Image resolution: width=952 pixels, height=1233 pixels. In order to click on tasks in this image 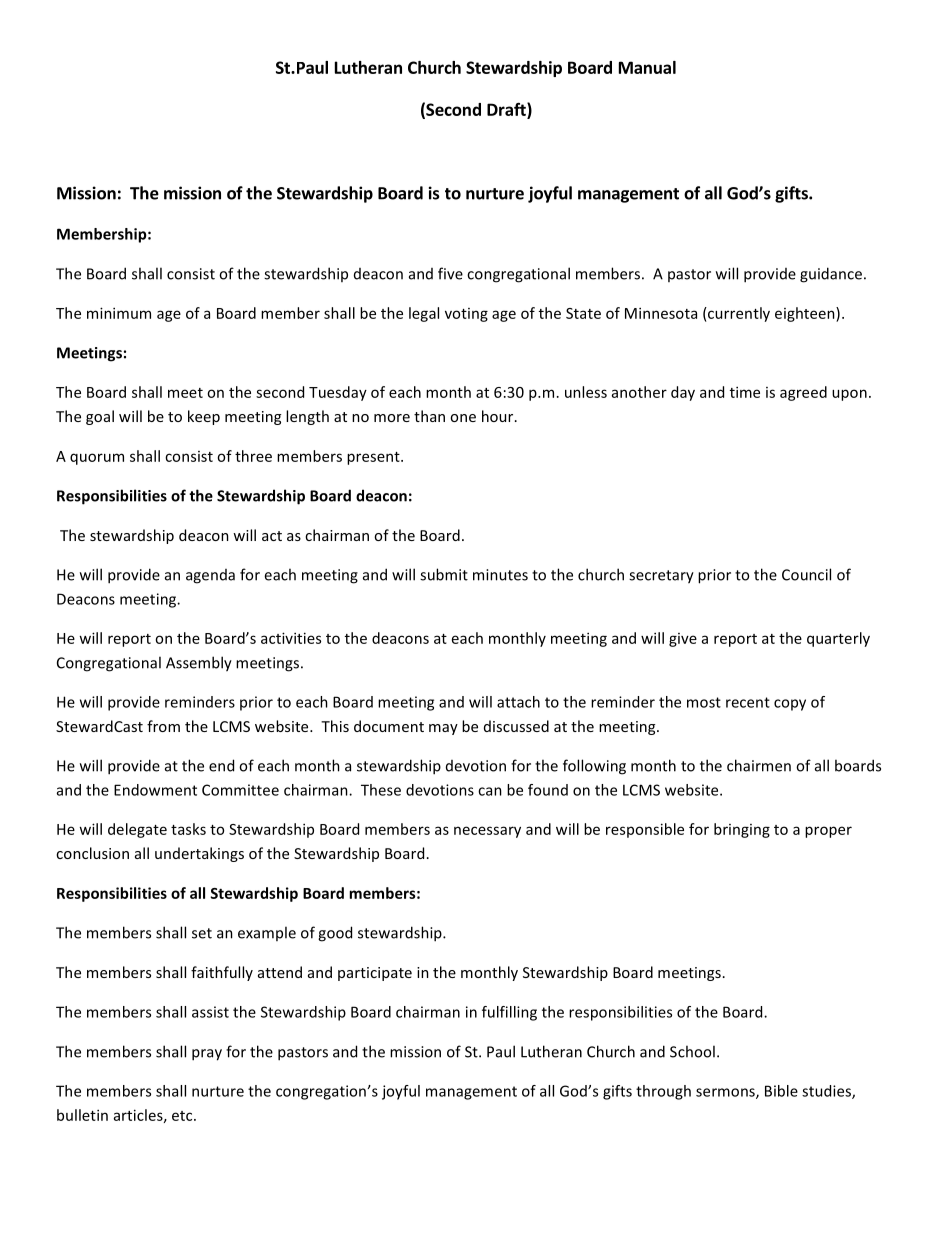, I will do `click(188, 829)`.
